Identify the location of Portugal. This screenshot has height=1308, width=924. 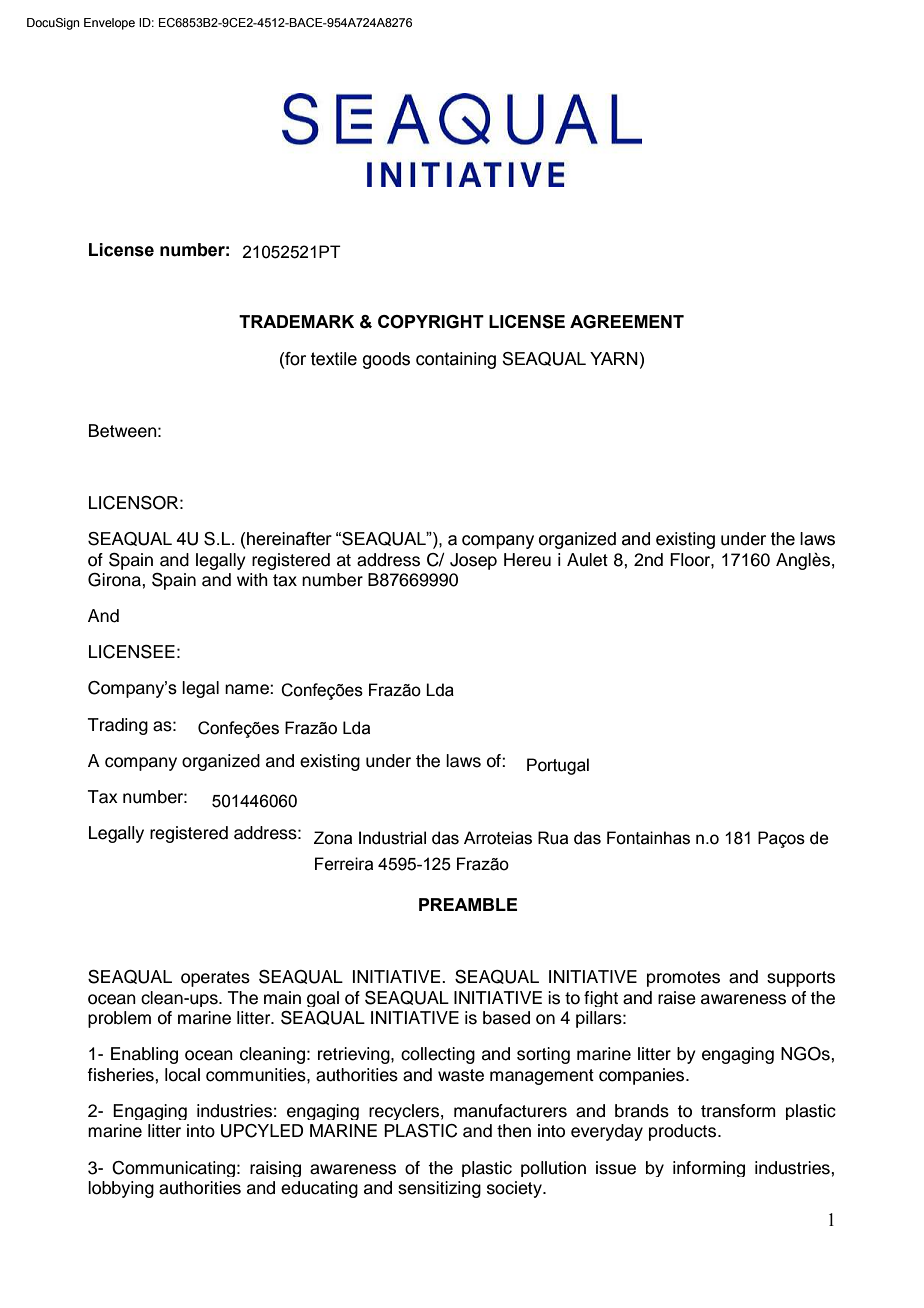
(558, 766).
